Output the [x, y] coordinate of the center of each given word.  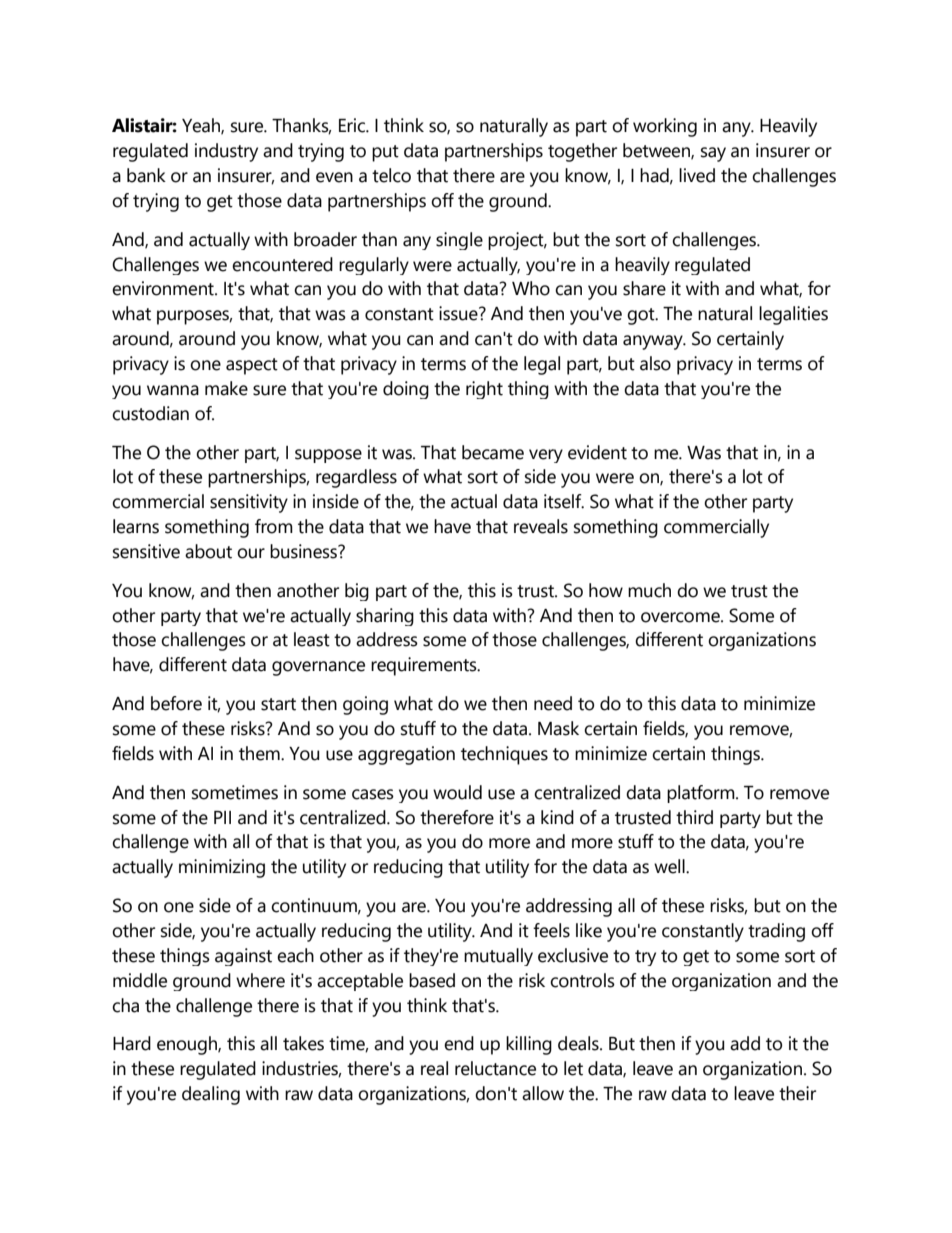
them [260, 753]
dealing [211, 1095]
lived [697, 175]
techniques [504, 755]
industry [226, 152]
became [493, 452]
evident [597, 452]
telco [391, 175]
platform [702, 794]
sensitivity [249, 503]
